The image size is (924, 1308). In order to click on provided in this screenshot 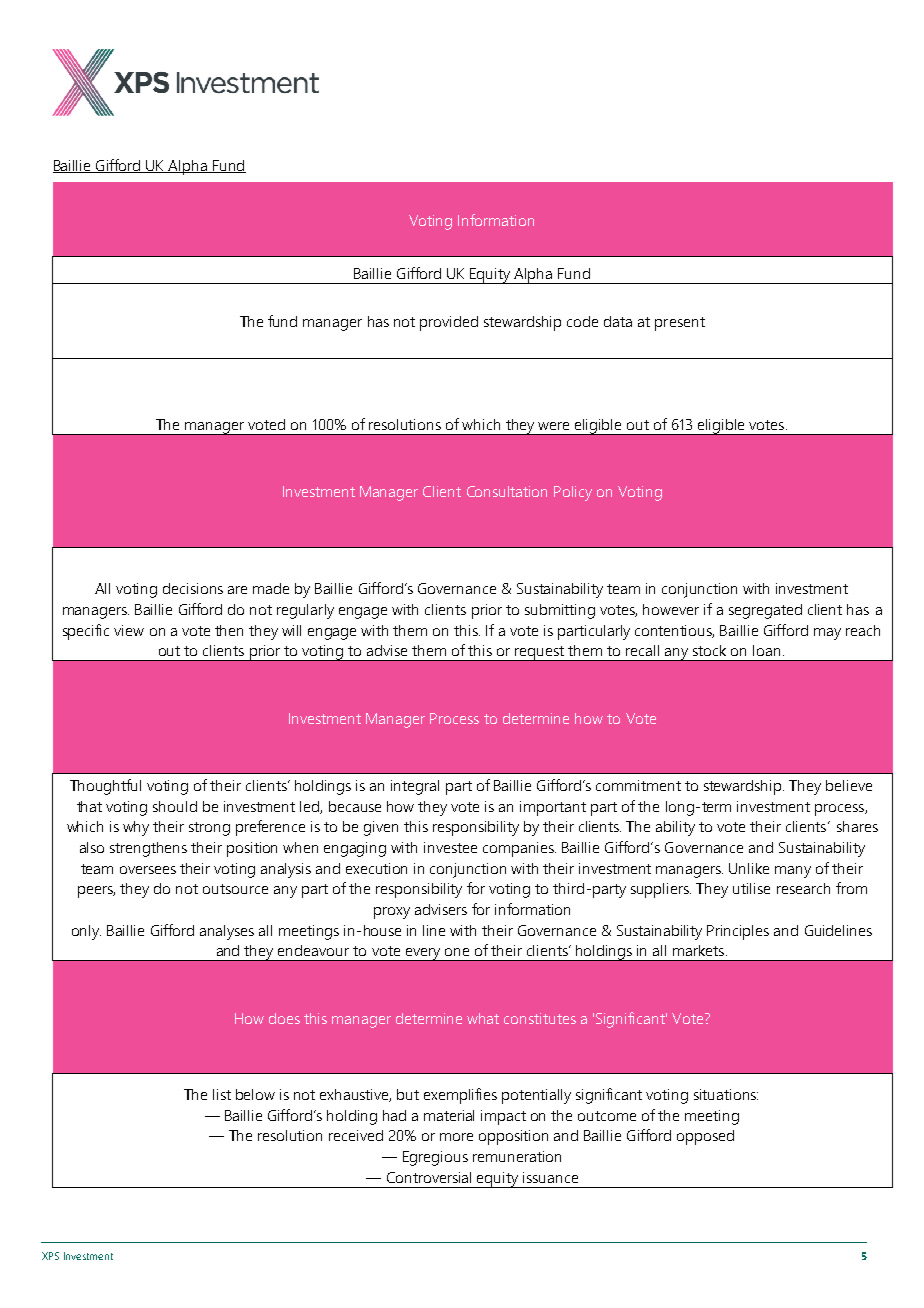, I will do `click(449, 323)`.
